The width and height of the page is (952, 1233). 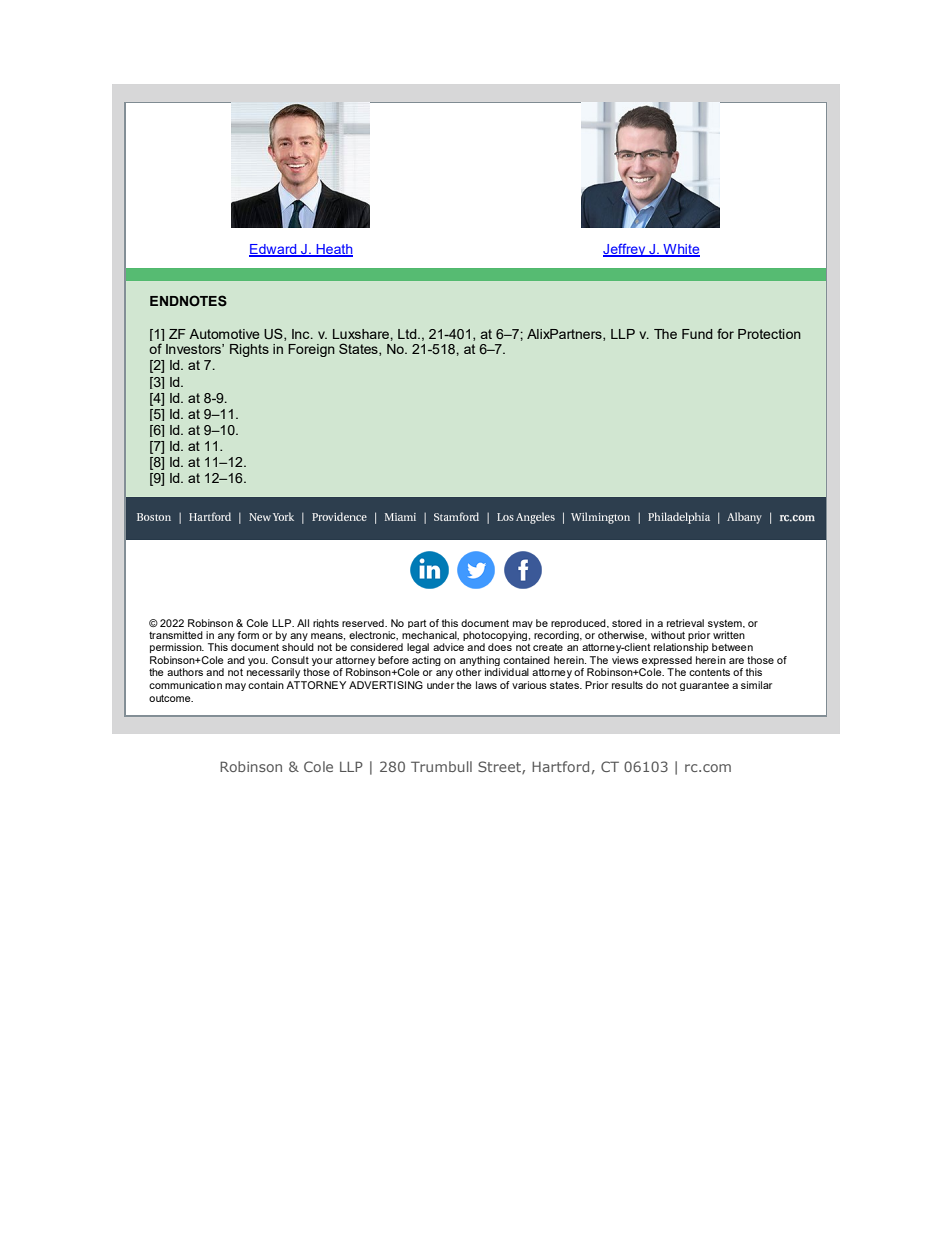 What do you see at coordinates (500, 767) in the page?
I see `Street` at bounding box center [500, 767].
